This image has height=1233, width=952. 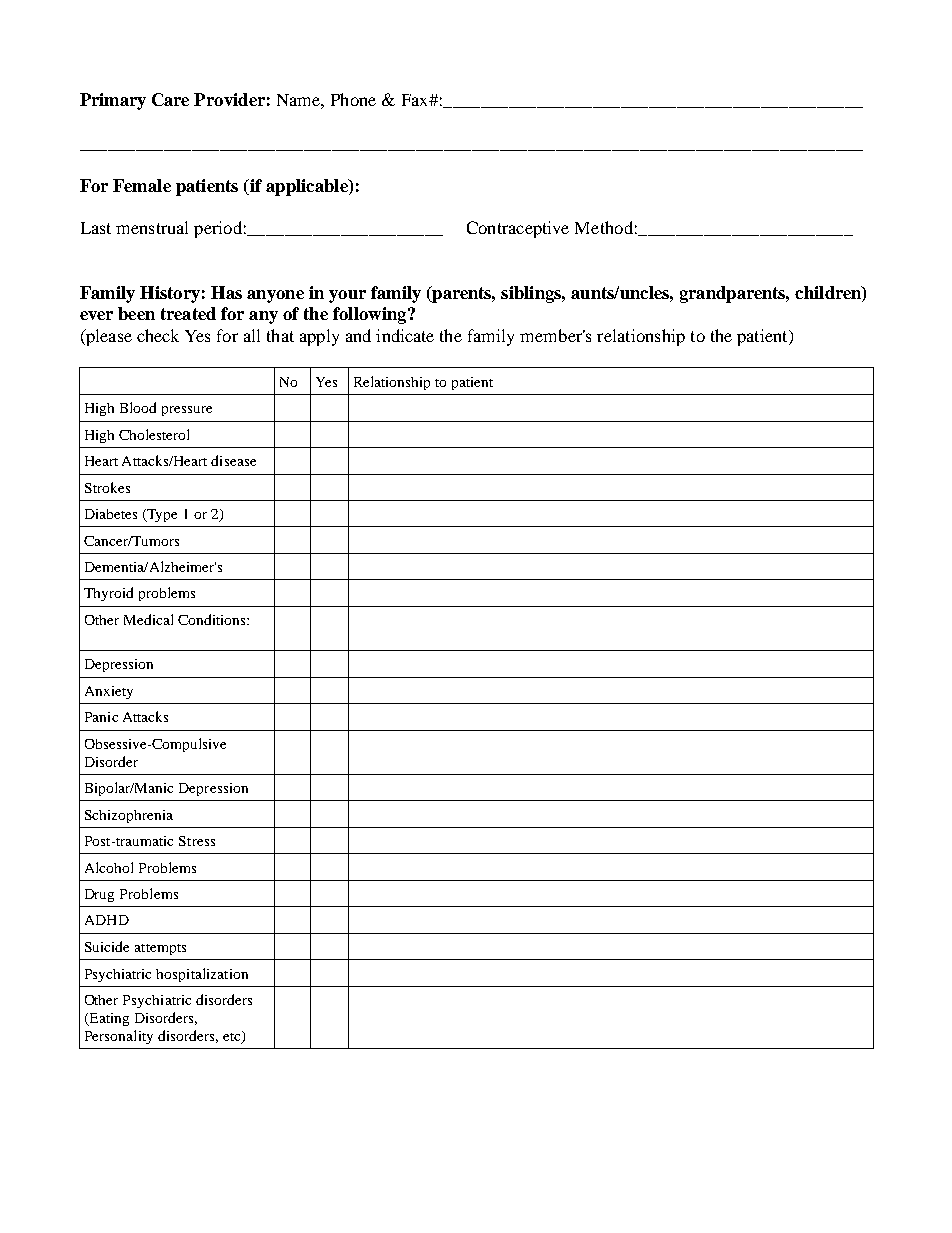 I want to click on etc, so click(x=233, y=1037).
